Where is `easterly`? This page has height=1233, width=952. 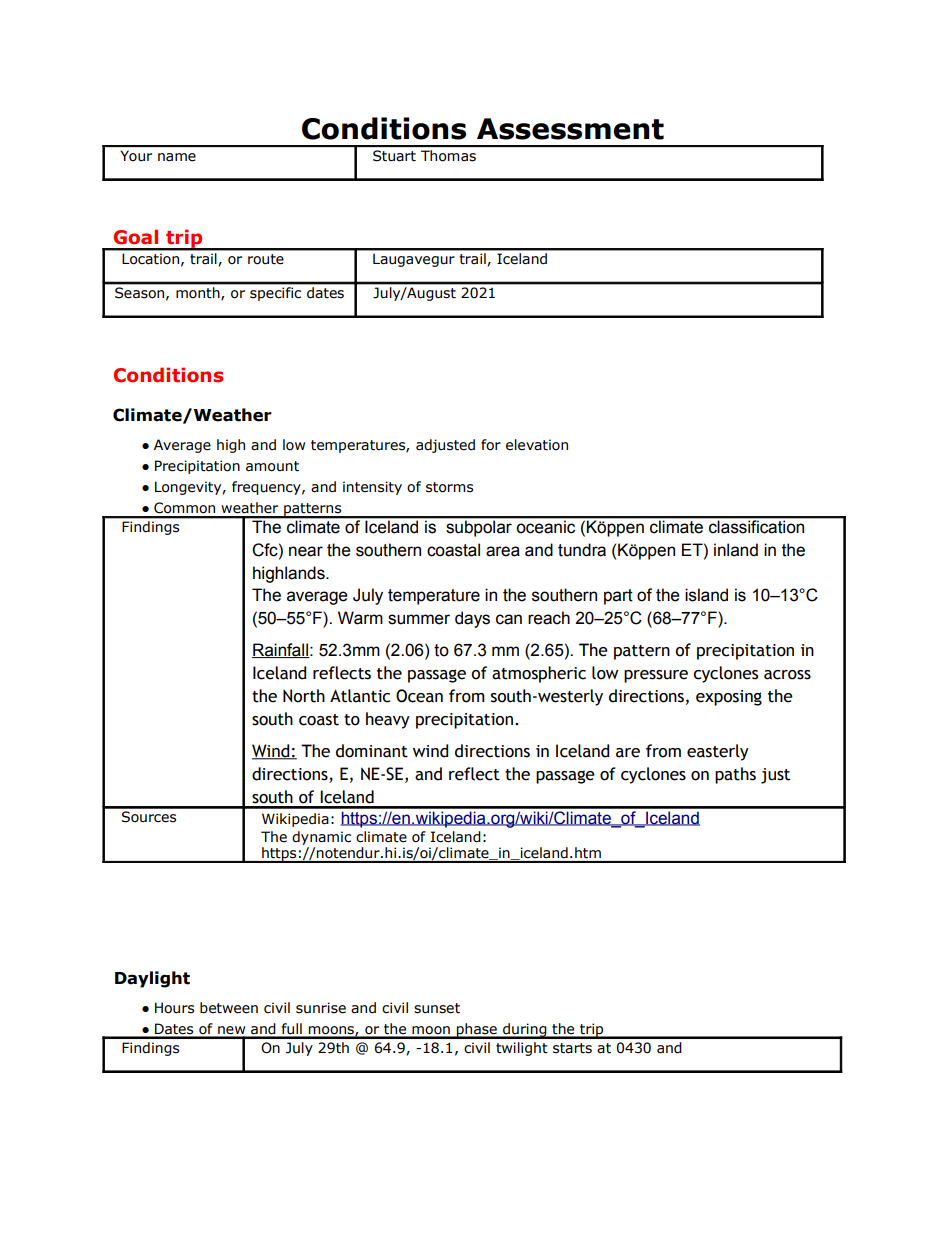 easterly is located at coordinates (718, 752).
